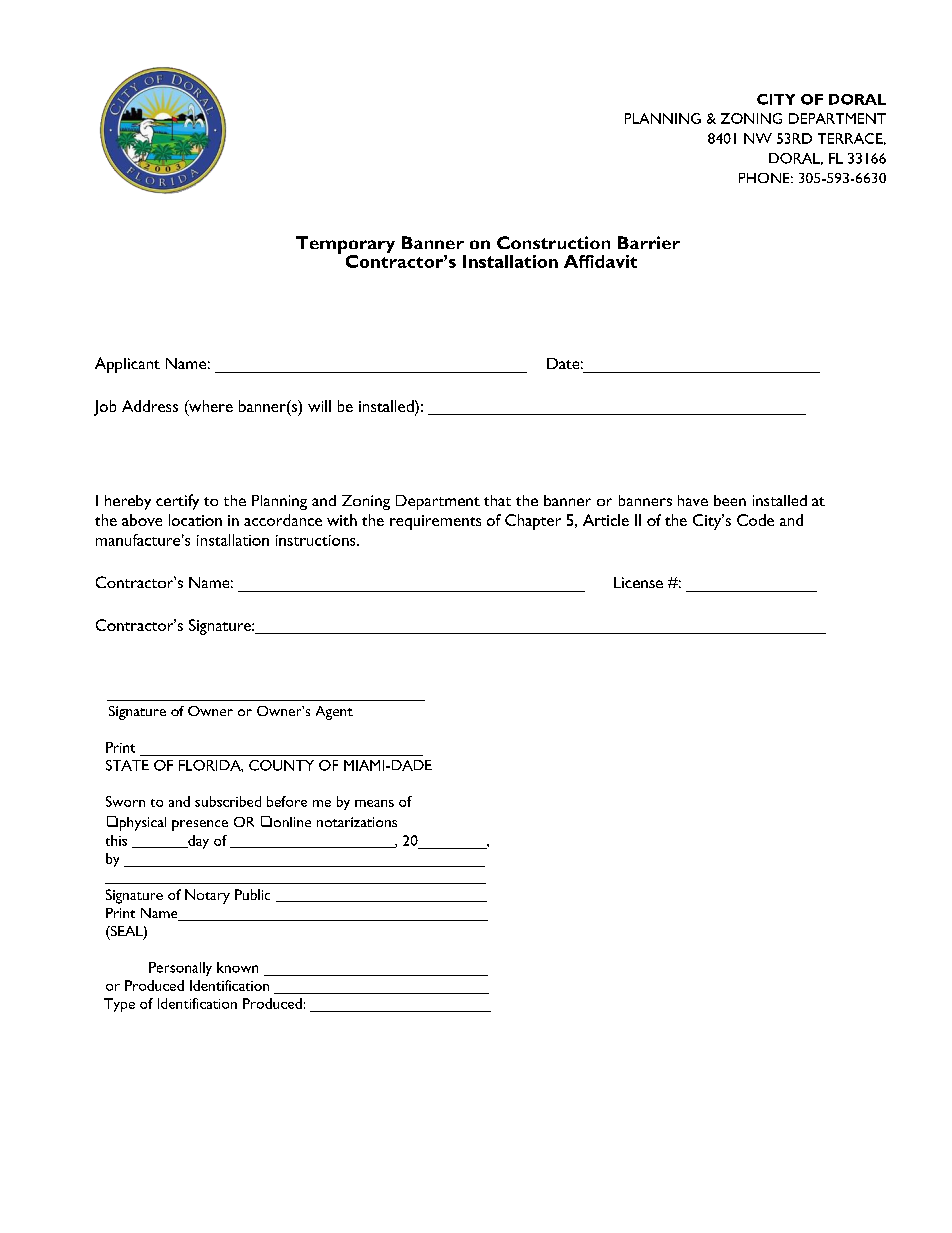 The width and height of the page is (952, 1233). What do you see at coordinates (195, 520) in the page?
I see `location` at bounding box center [195, 520].
